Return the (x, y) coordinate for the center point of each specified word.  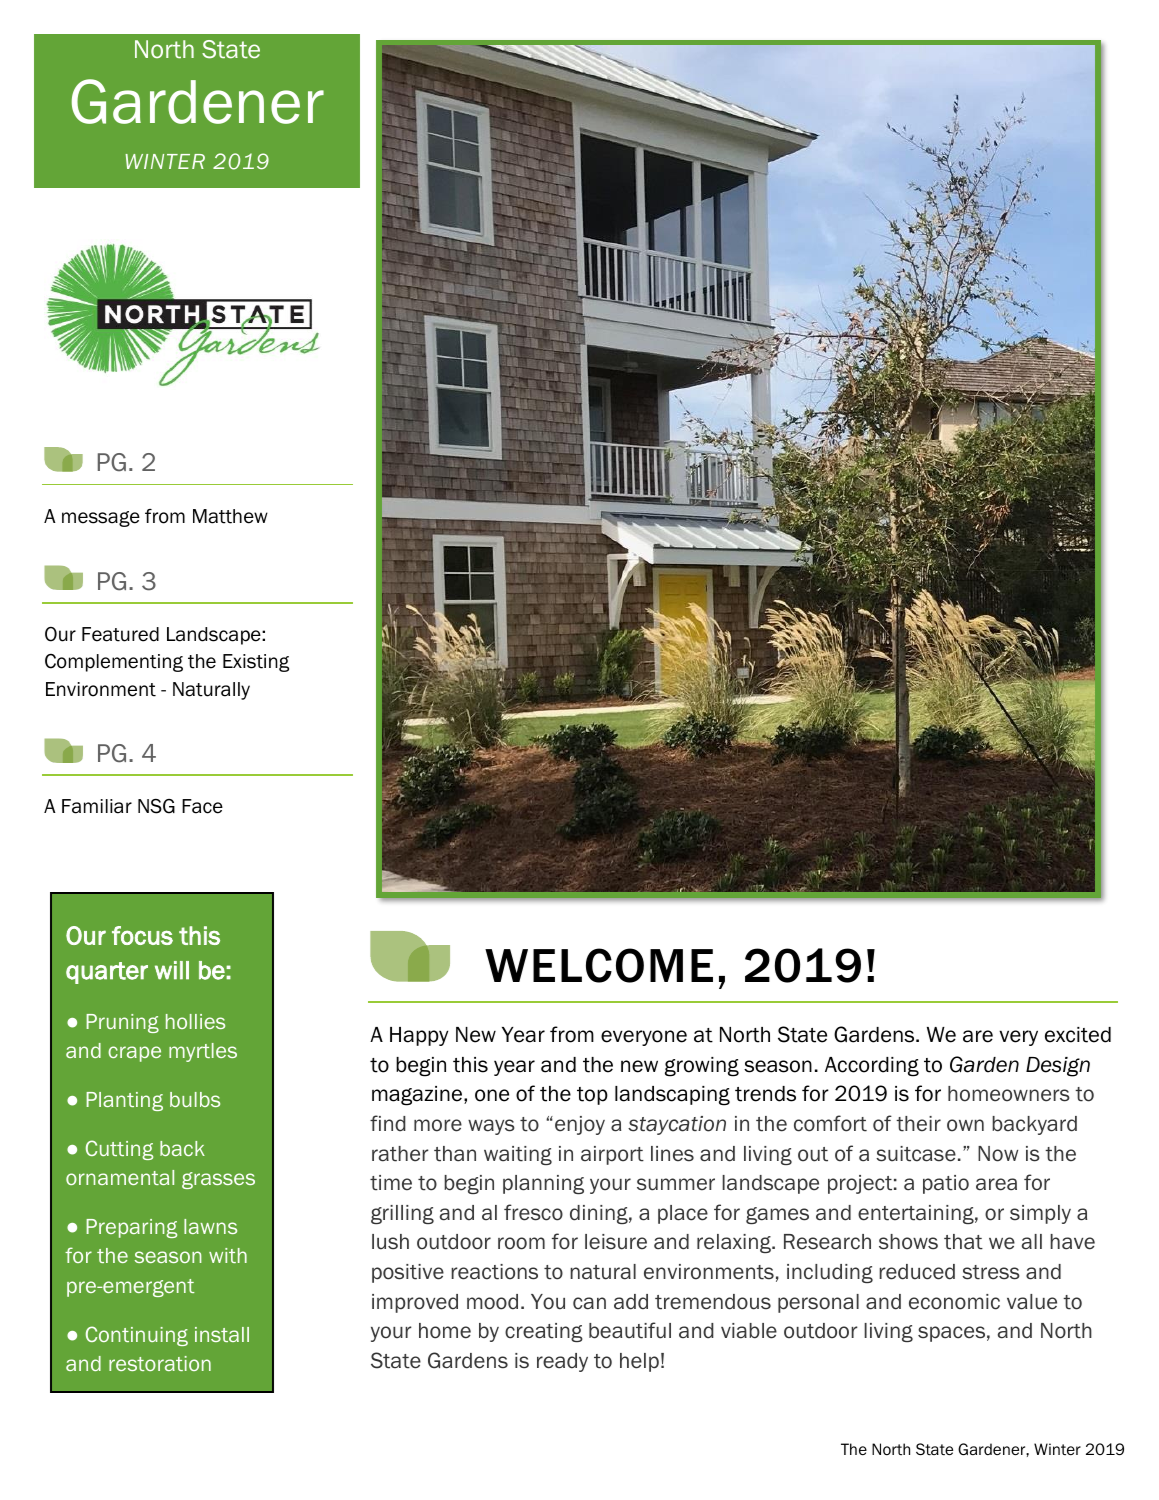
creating (544, 1332)
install (222, 1334)
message (101, 519)
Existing (256, 663)
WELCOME (599, 965)
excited (1078, 1035)
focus (142, 935)
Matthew (230, 516)
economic (954, 1302)
